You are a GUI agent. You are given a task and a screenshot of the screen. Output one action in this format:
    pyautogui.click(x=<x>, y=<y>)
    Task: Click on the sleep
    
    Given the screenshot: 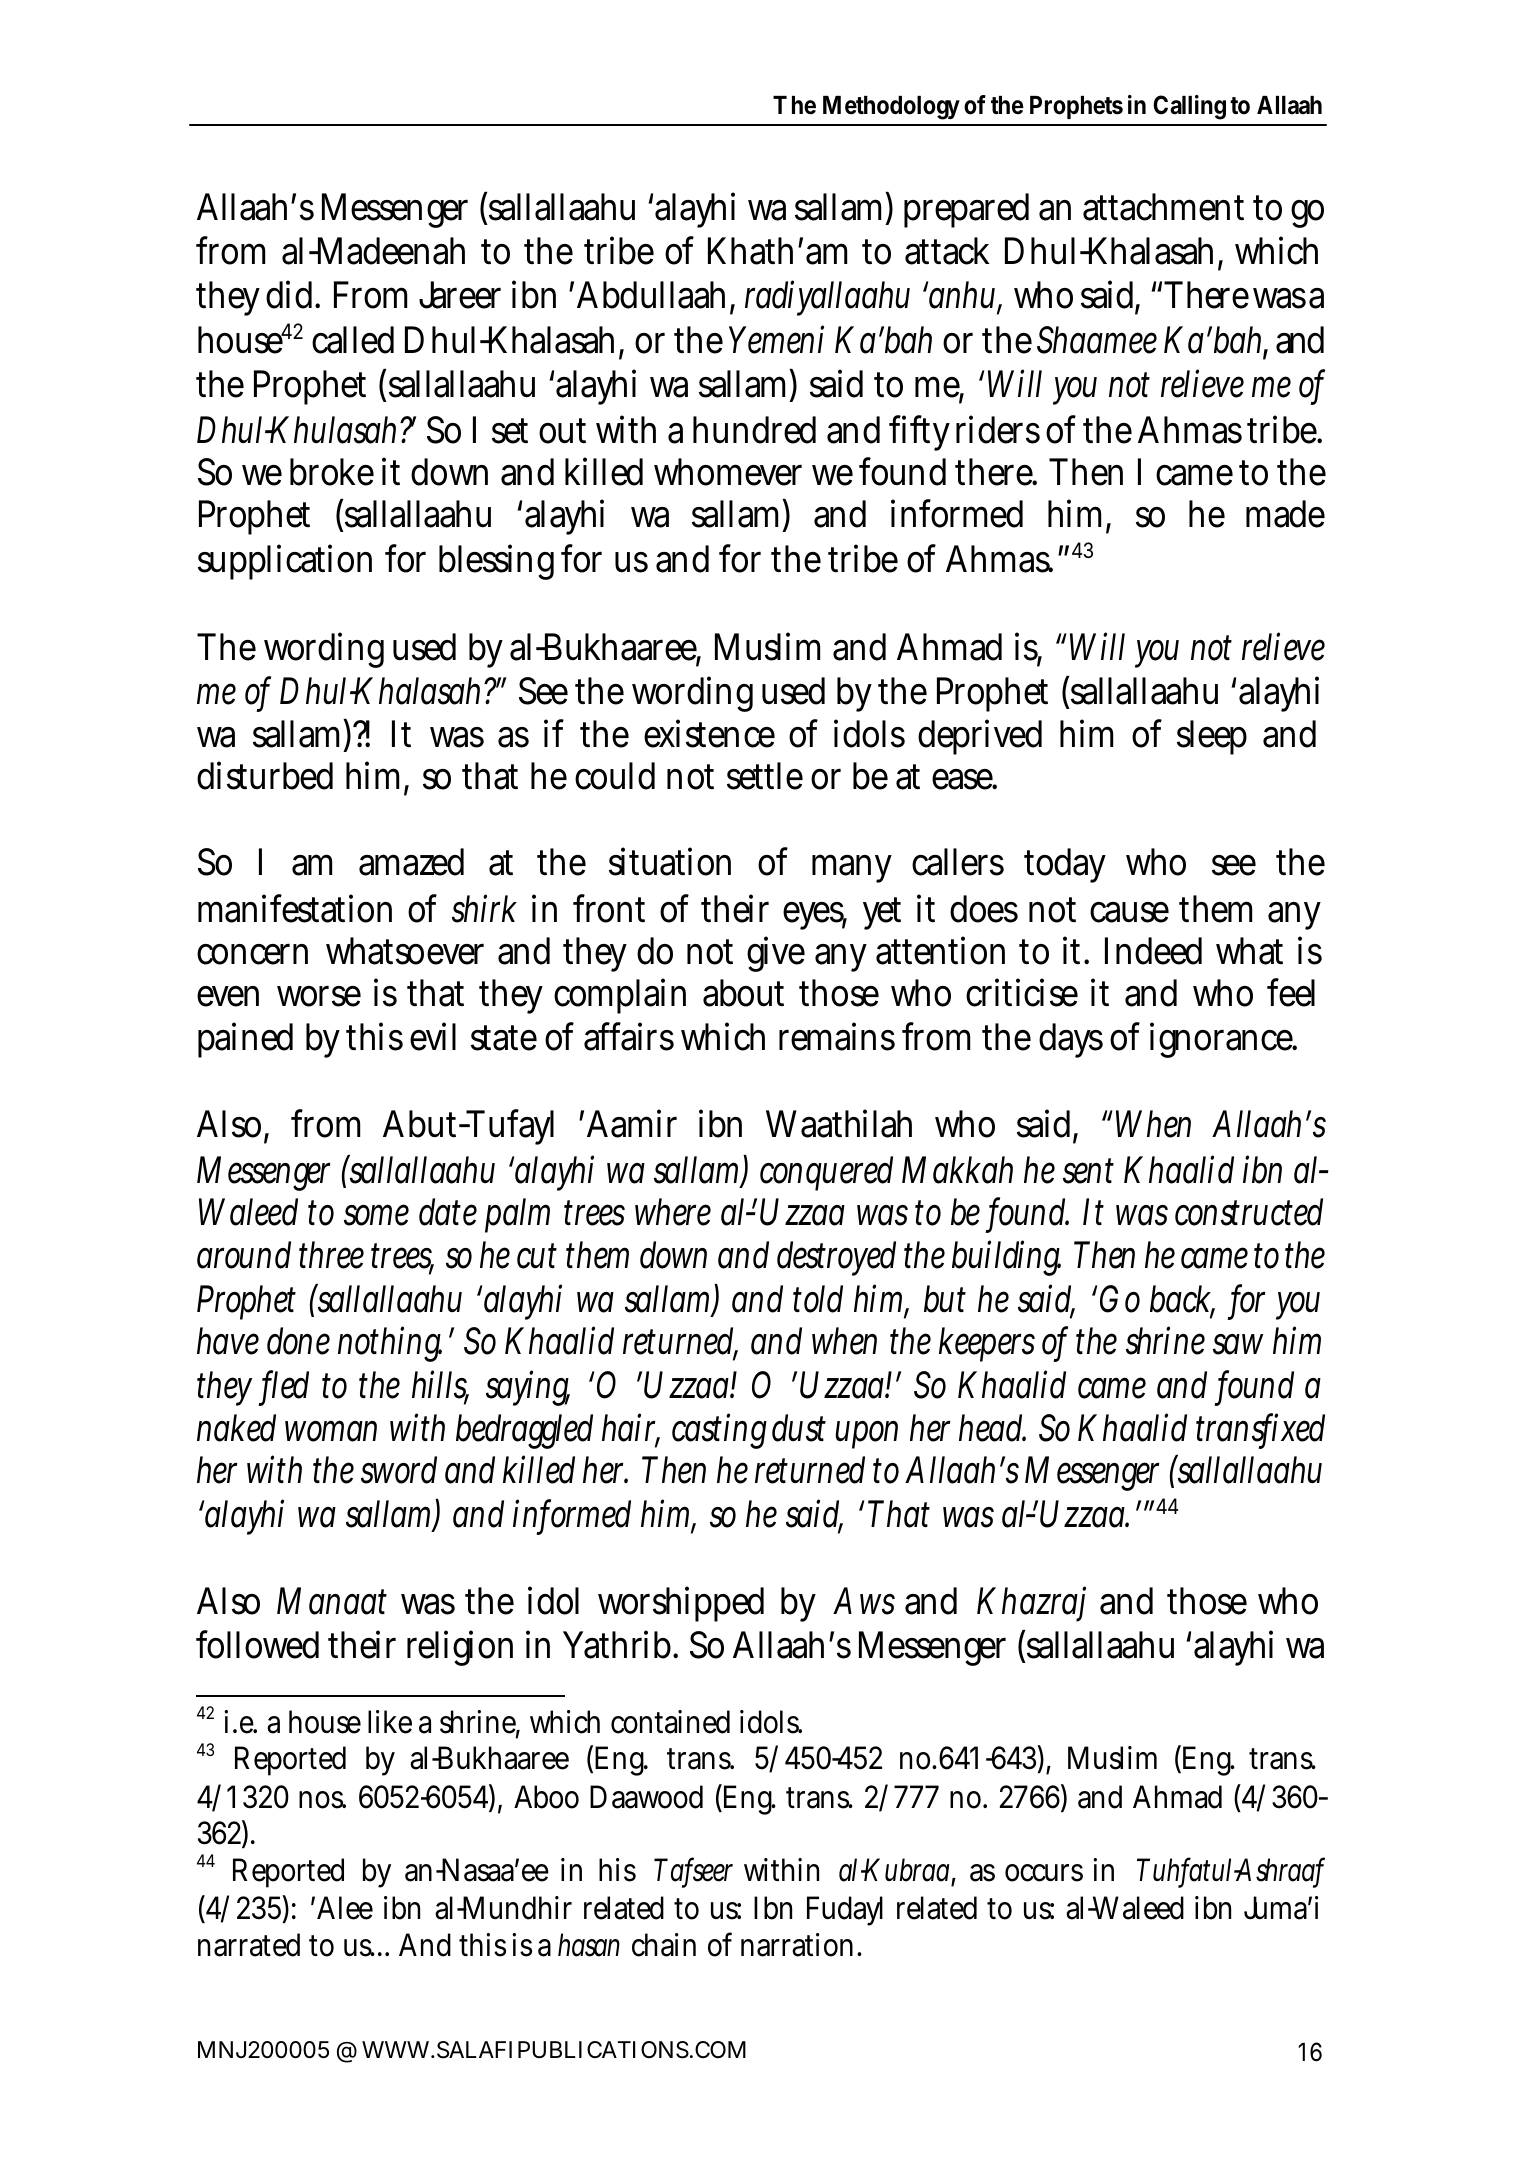 What is the action you would take?
    pyautogui.click(x=1212, y=737)
